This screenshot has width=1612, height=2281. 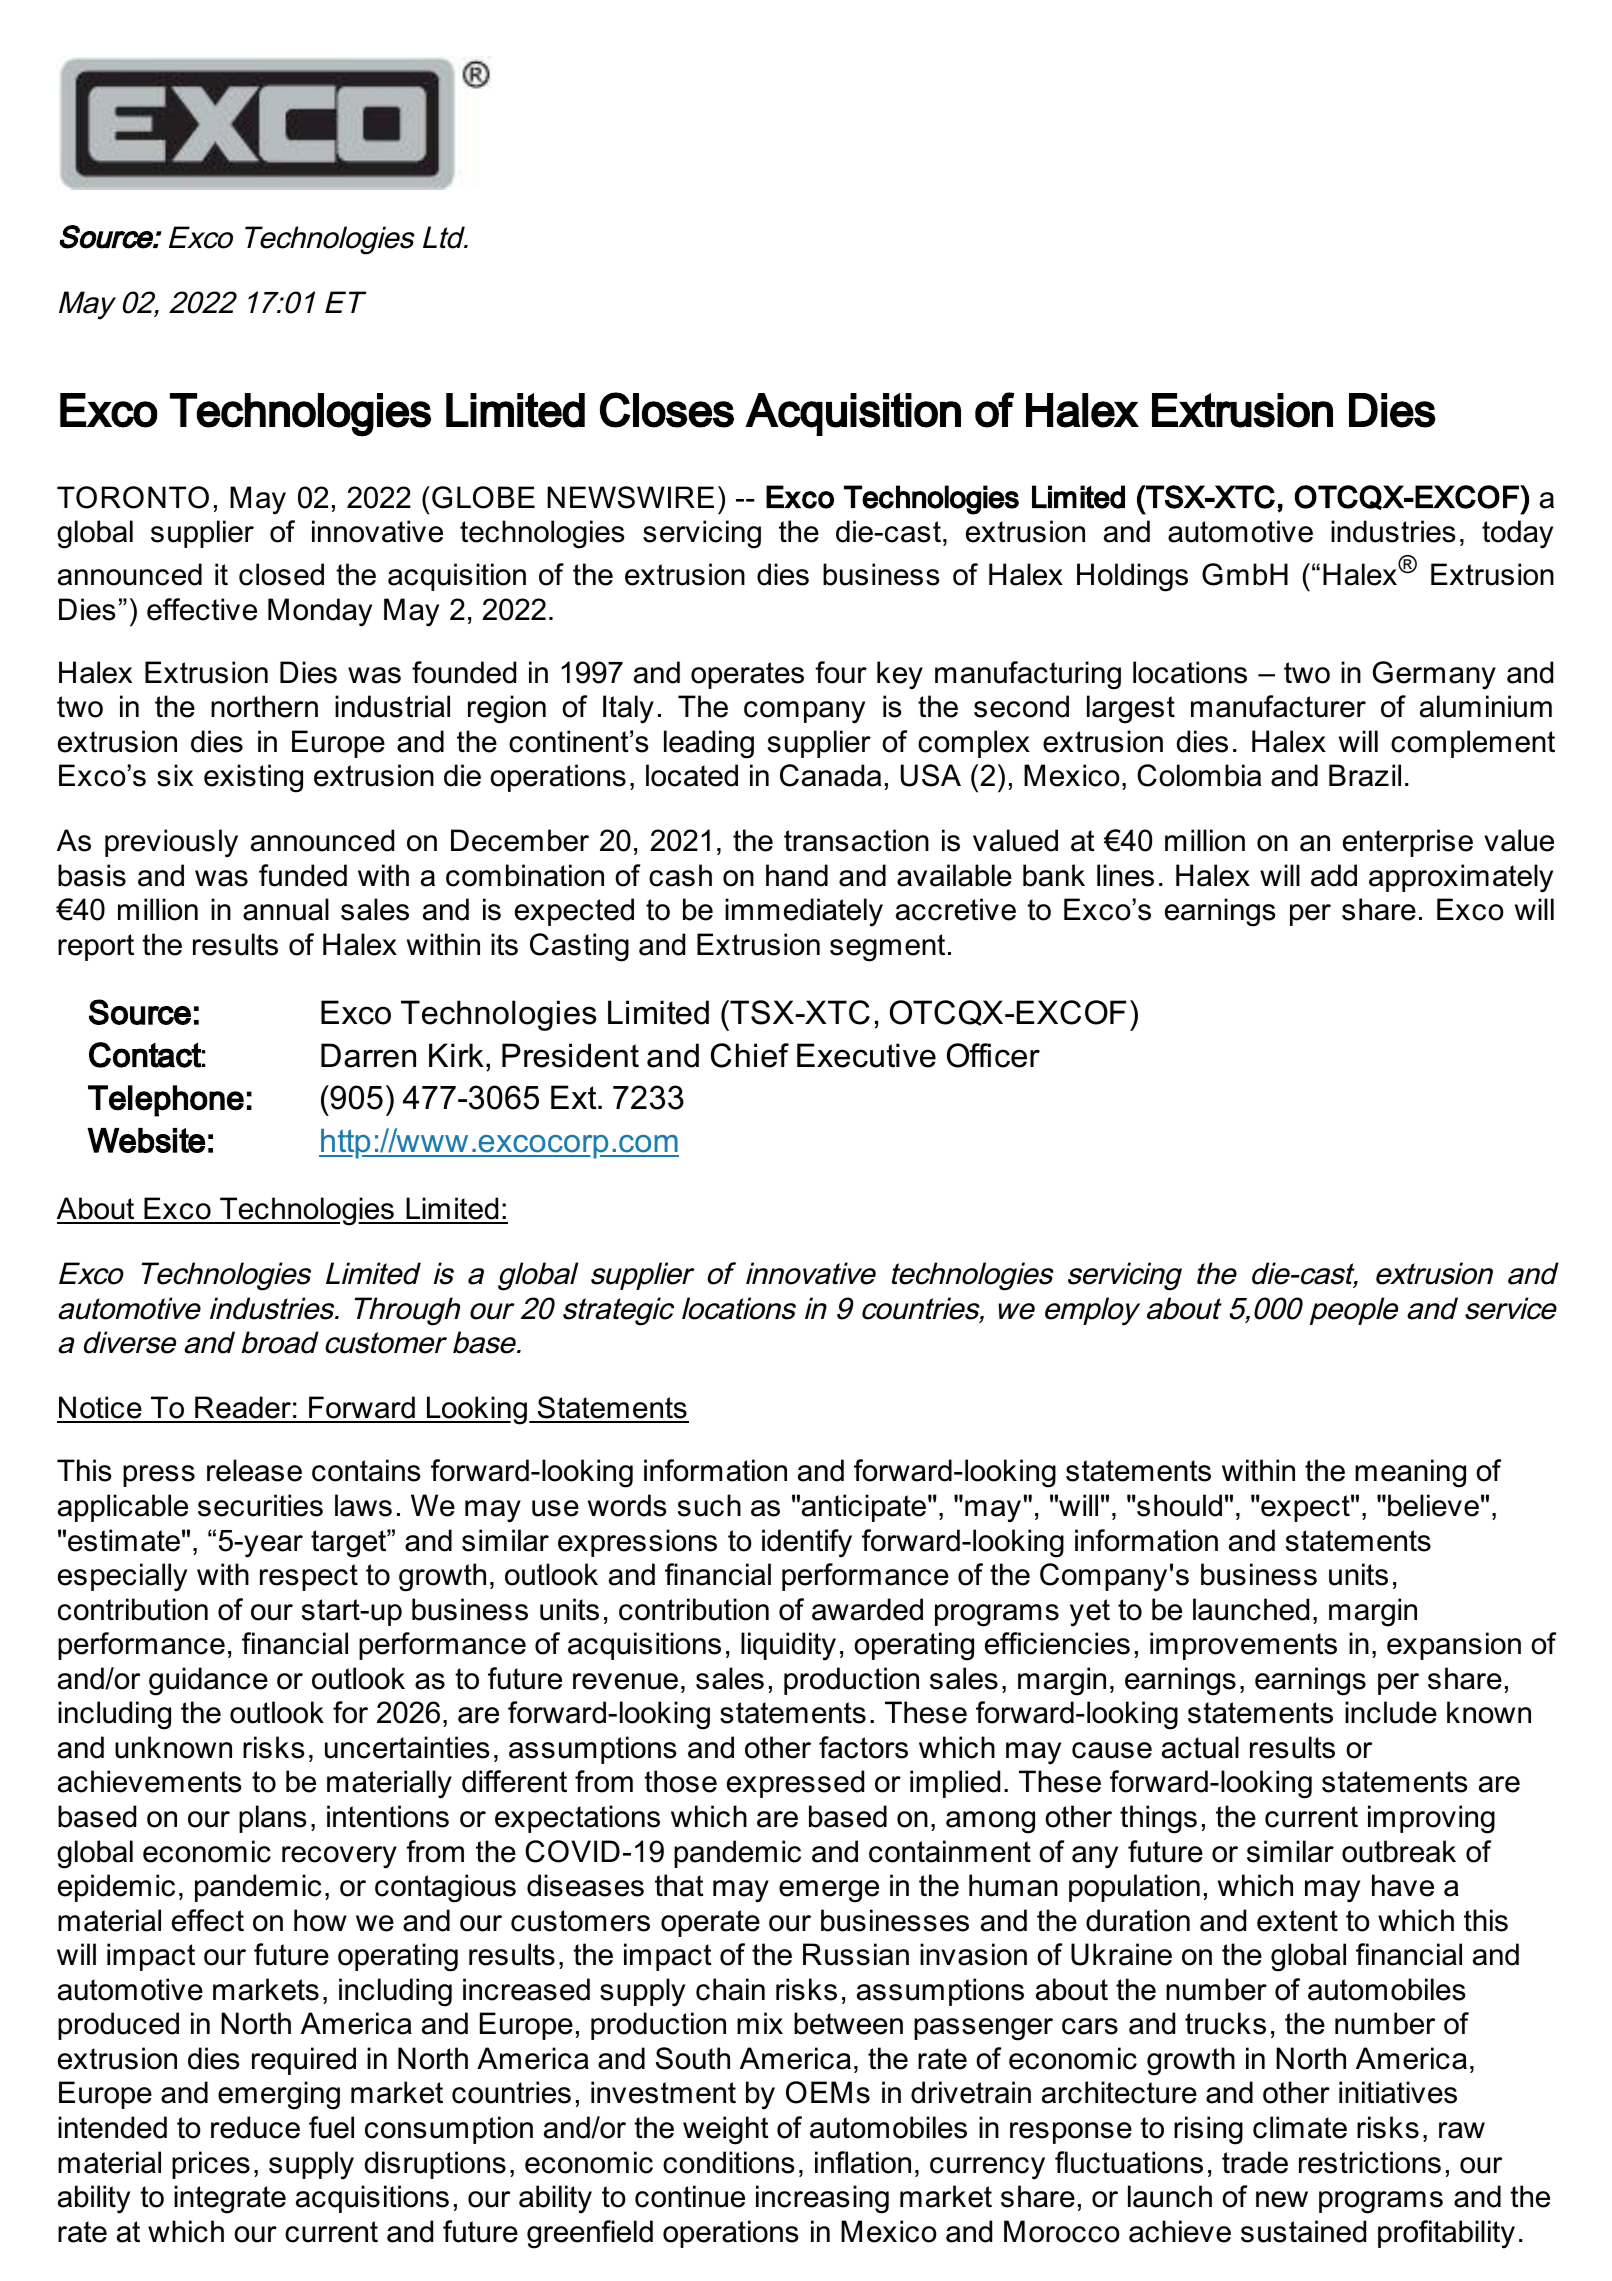 What do you see at coordinates (822, 2199) in the screenshot?
I see `increasing` at bounding box center [822, 2199].
